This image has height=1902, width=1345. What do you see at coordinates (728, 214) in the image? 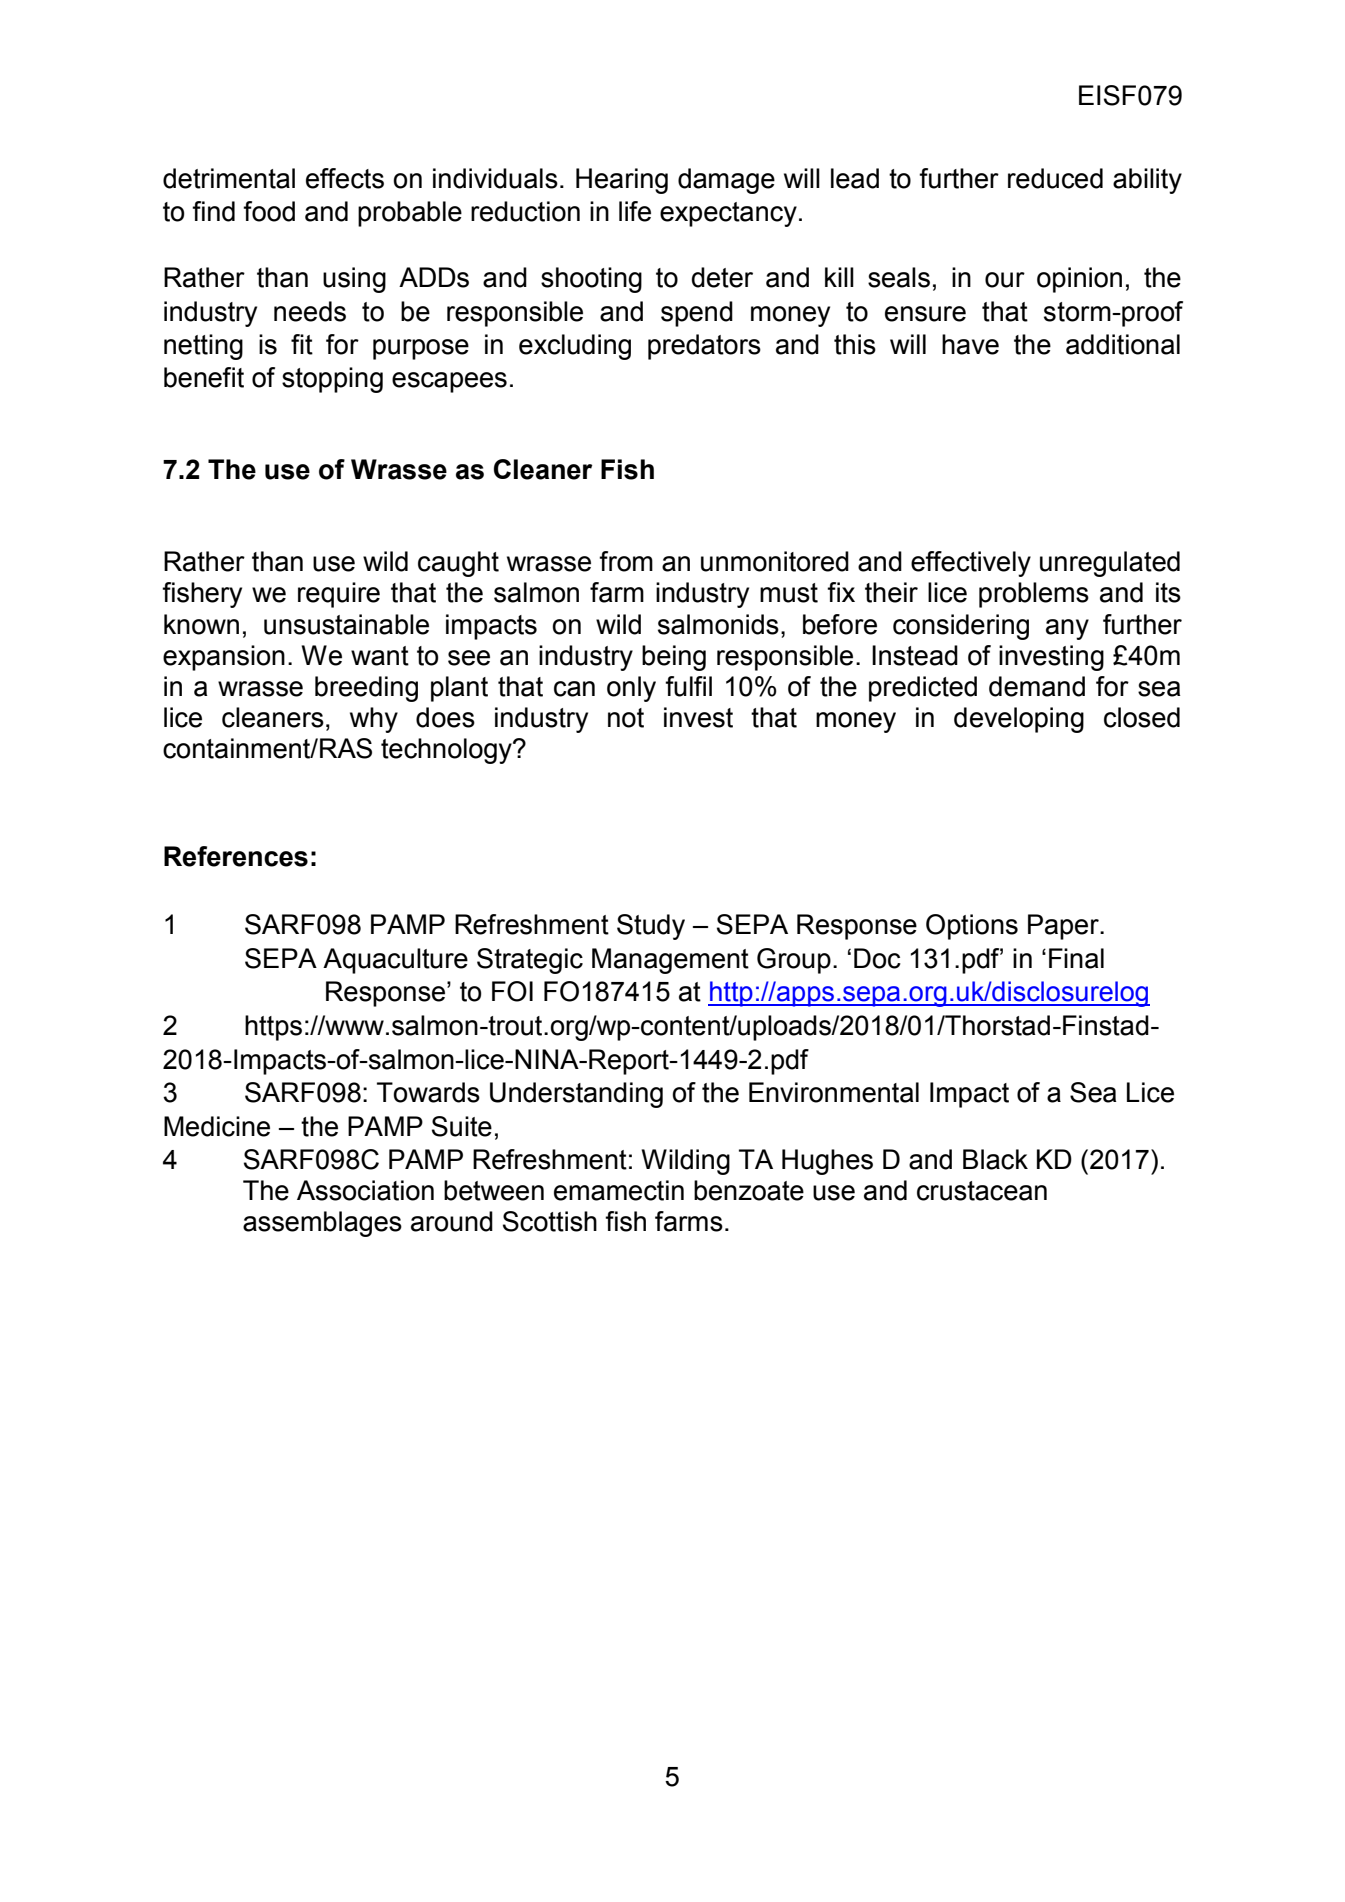
I see `expectancy` at bounding box center [728, 214].
